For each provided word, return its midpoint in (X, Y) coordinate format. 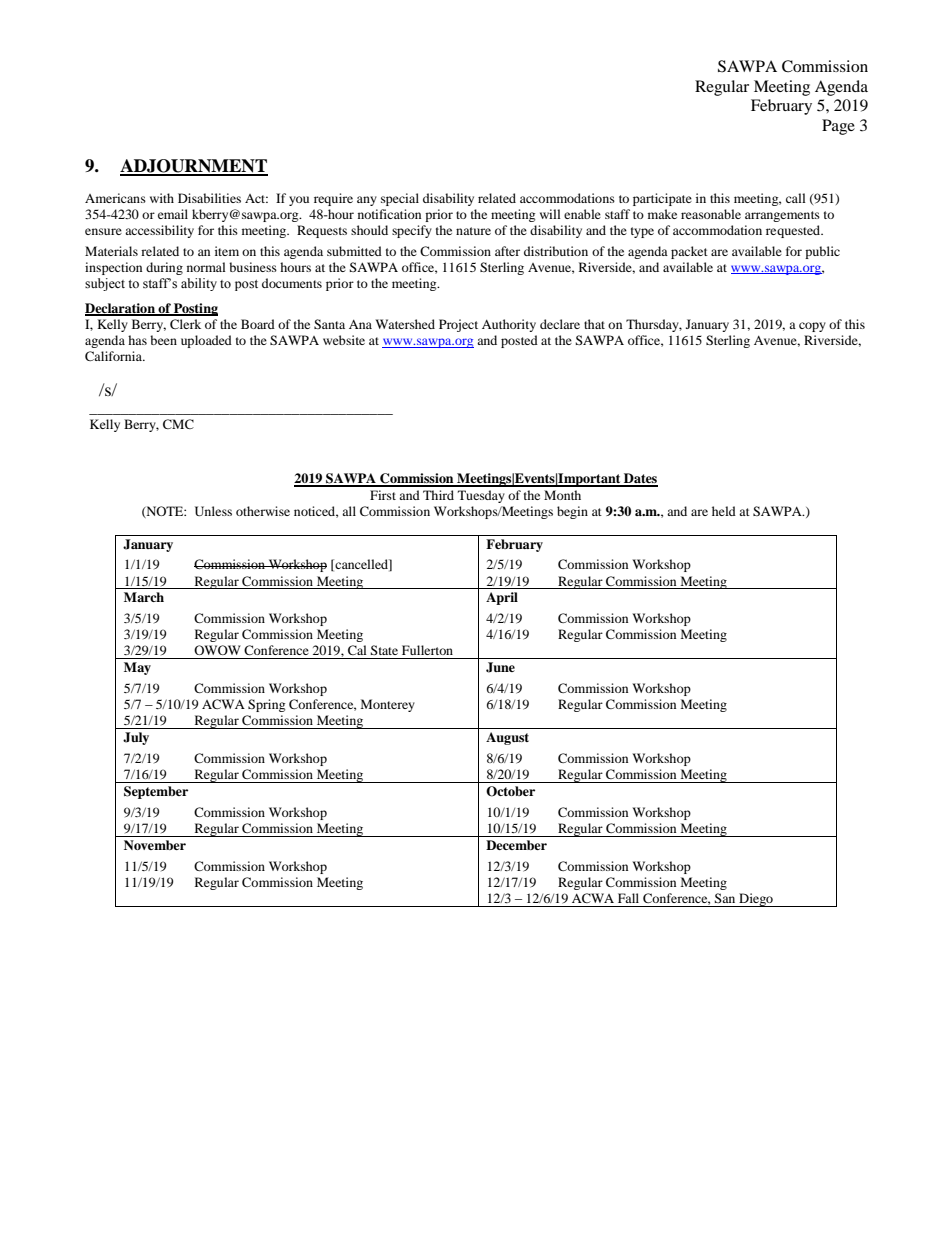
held (724, 511)
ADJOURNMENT (194, 167)
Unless (213, 511)
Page (838, 127)
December (516, 845)
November (155, 845)
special (400, 199)
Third (438, 495)
